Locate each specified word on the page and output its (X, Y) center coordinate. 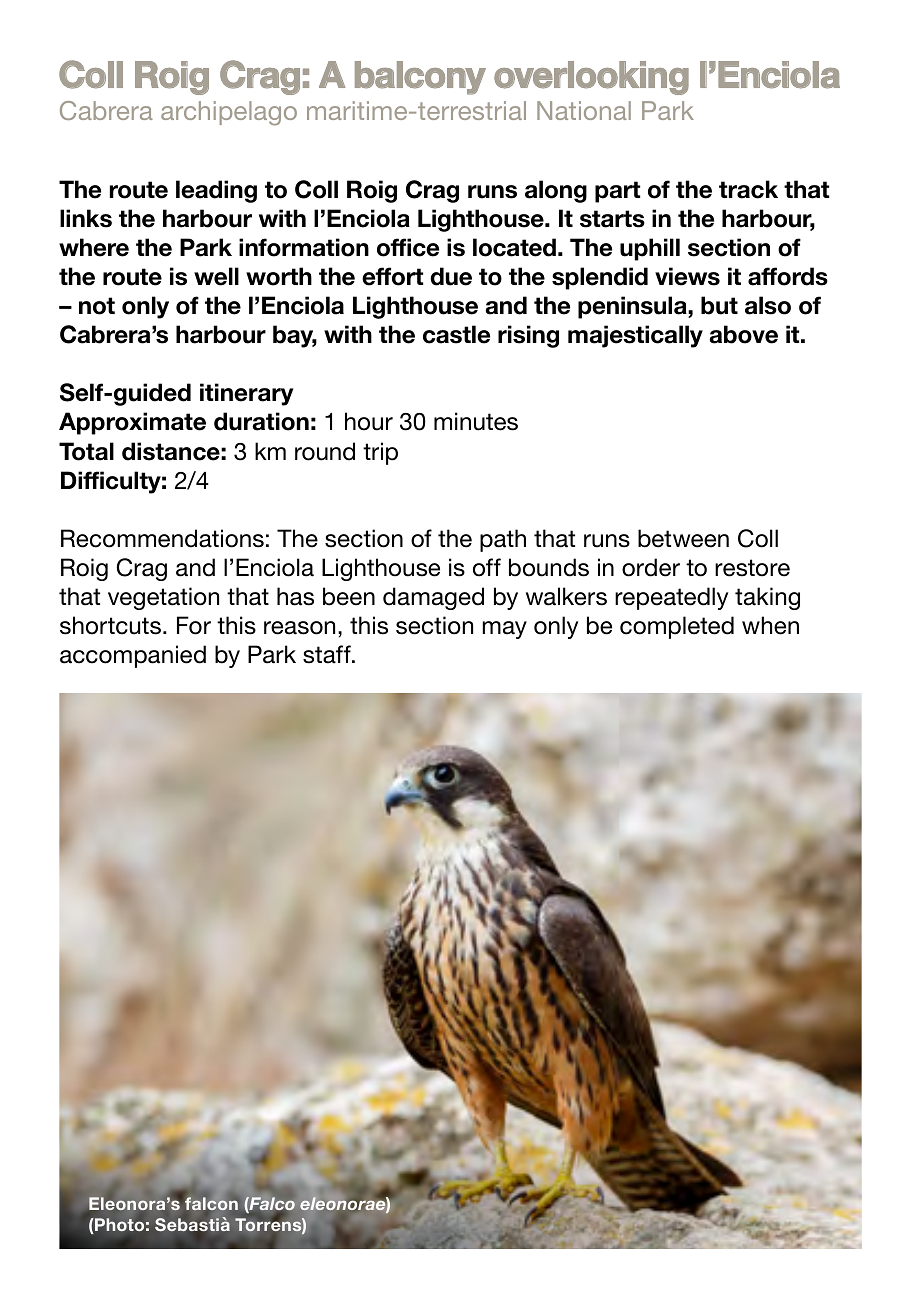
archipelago (229, 113)
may (504, 630)
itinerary (246, 394)
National (584, 110)
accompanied (133, 656)
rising (528, 336)
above (743, 334)
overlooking (591, 78)
